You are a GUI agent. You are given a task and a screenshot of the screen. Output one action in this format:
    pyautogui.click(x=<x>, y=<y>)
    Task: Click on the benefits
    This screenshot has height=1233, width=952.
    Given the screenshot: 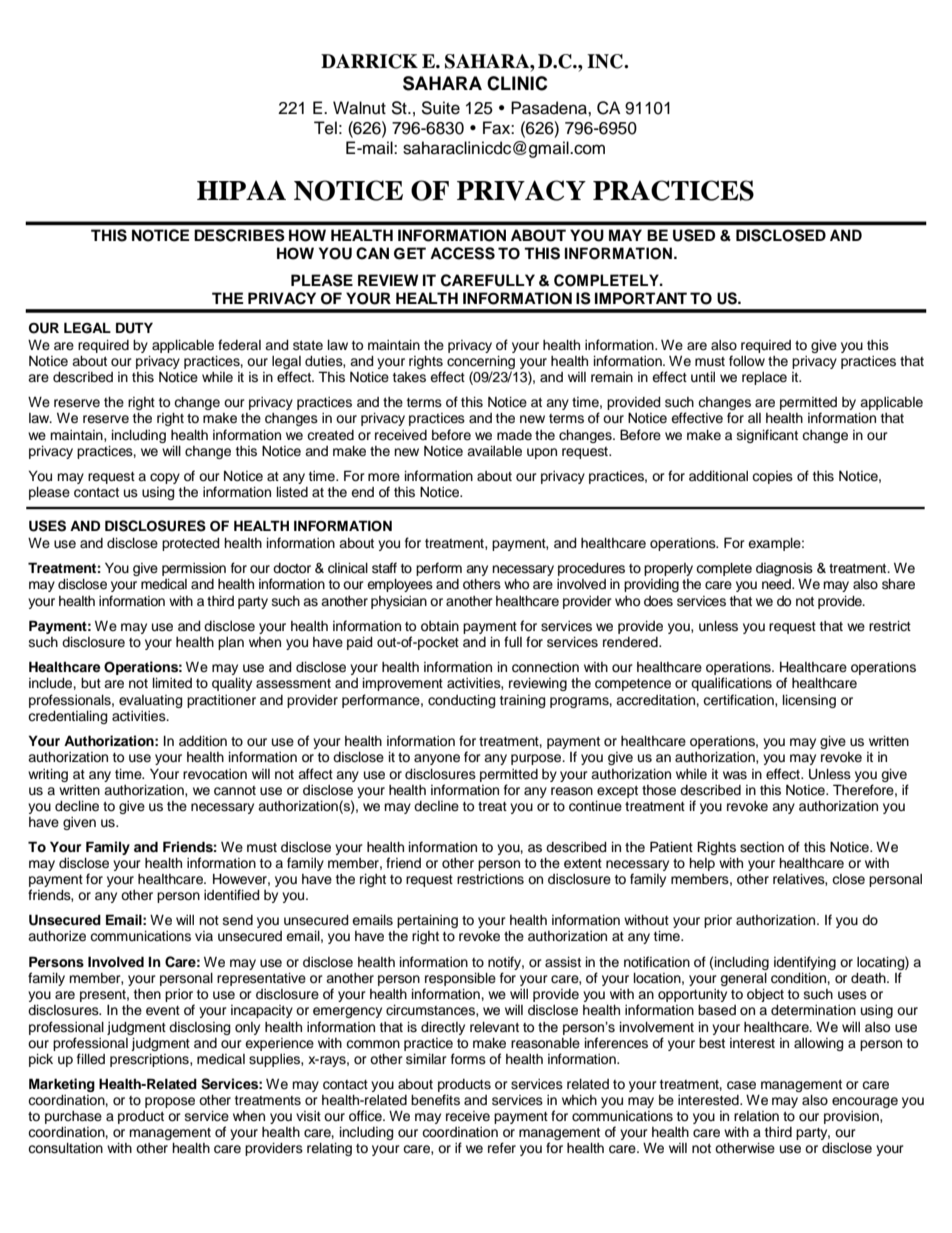 What is the action you would take?
    pyautogui.click(x=435, y=1100)
